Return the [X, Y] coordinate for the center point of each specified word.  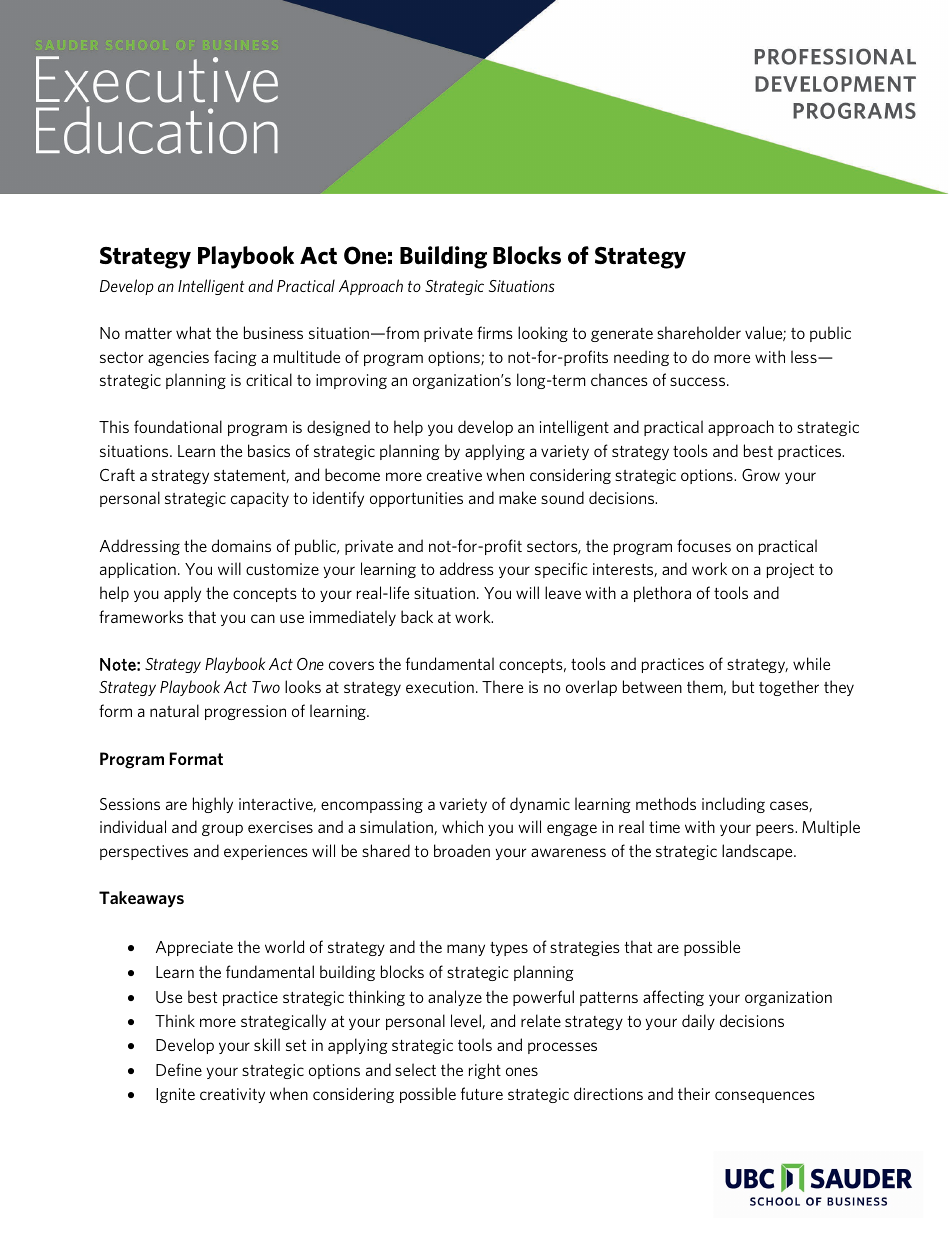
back [417, 616]
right [485, 1071]
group [222, 830]
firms [495, 332]
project [790, 570]
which [462, 826]
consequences [765, 1097]
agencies [178, 358]
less [805, 356]
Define [179, 1069]
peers [776, 830]
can [263, 618]
